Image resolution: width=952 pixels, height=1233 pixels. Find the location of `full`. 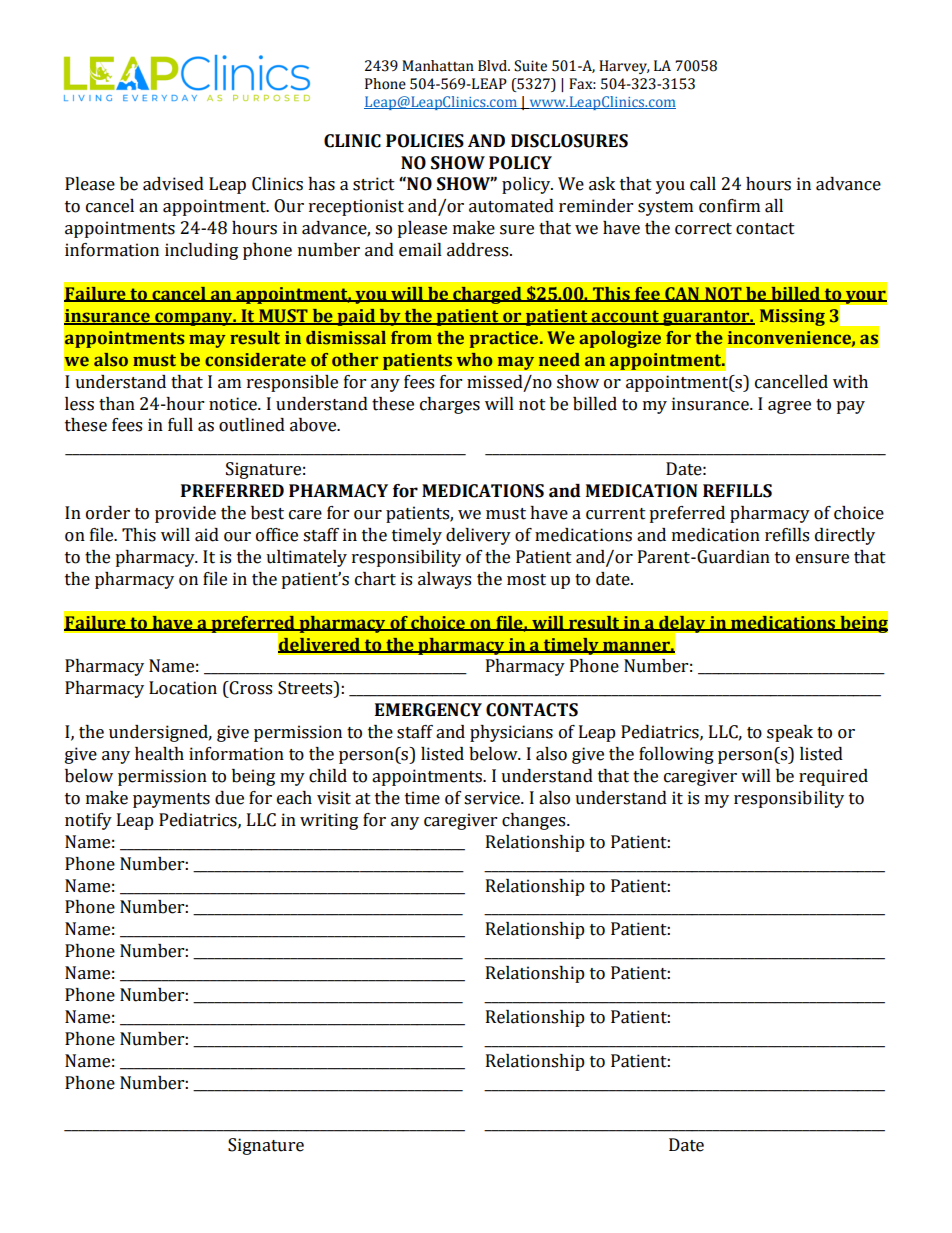

full is located at coordinates (180, 425).
